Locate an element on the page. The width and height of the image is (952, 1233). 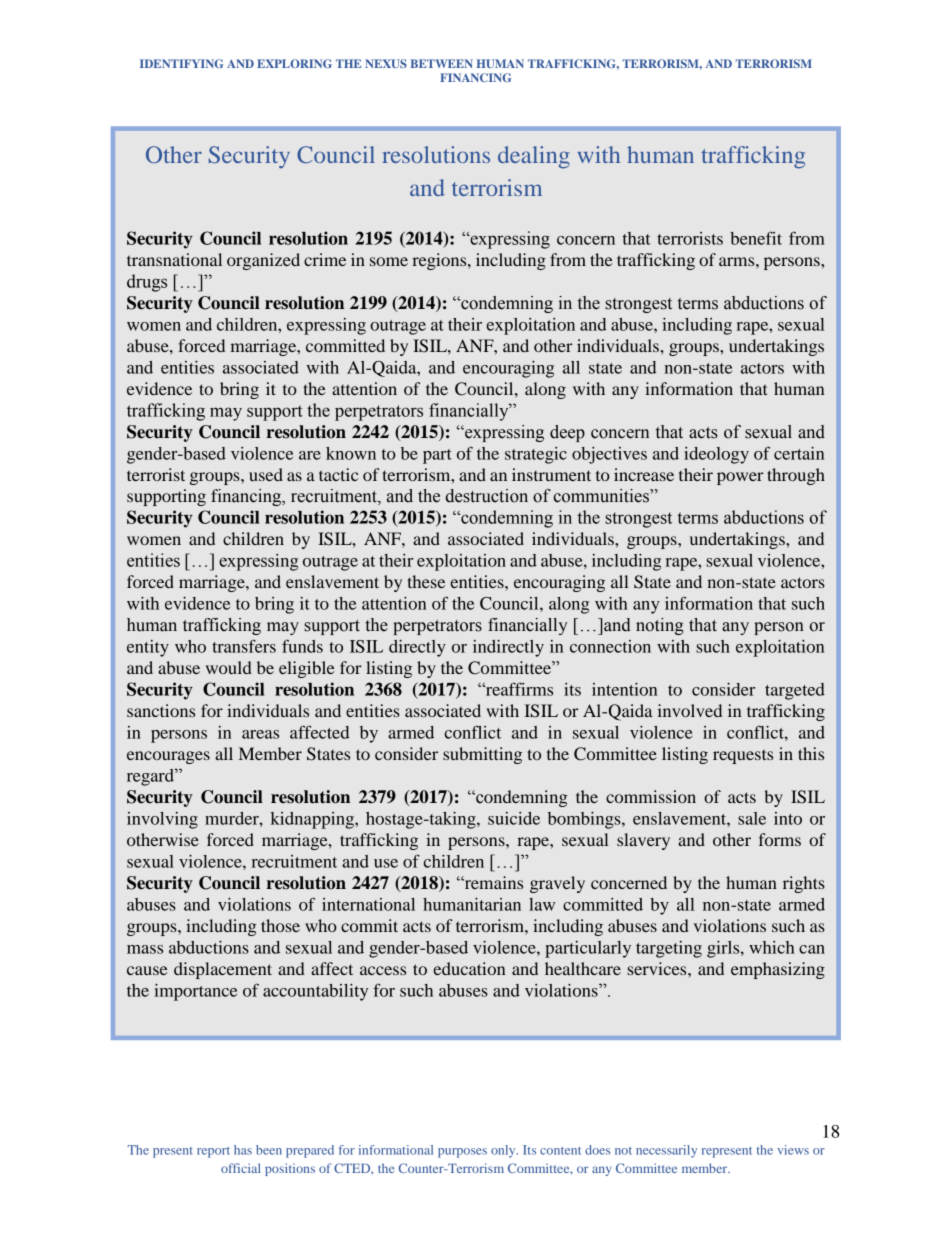
BETWEEN is located at coordinates (441, 63).
